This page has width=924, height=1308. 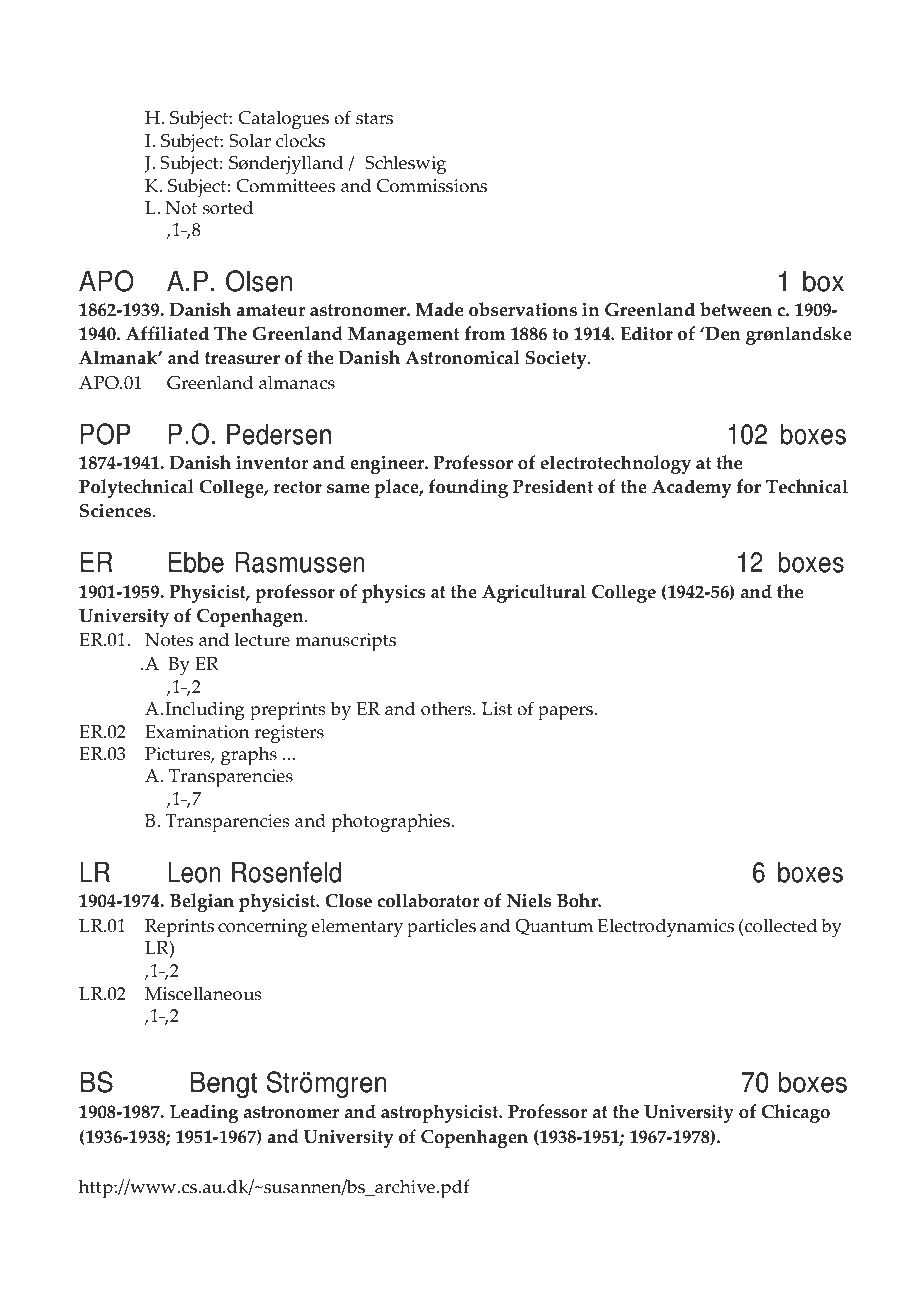 What do you see at coordinates (169, 640) in the page?
I see `Notes` at bounding box center [169, 640].
